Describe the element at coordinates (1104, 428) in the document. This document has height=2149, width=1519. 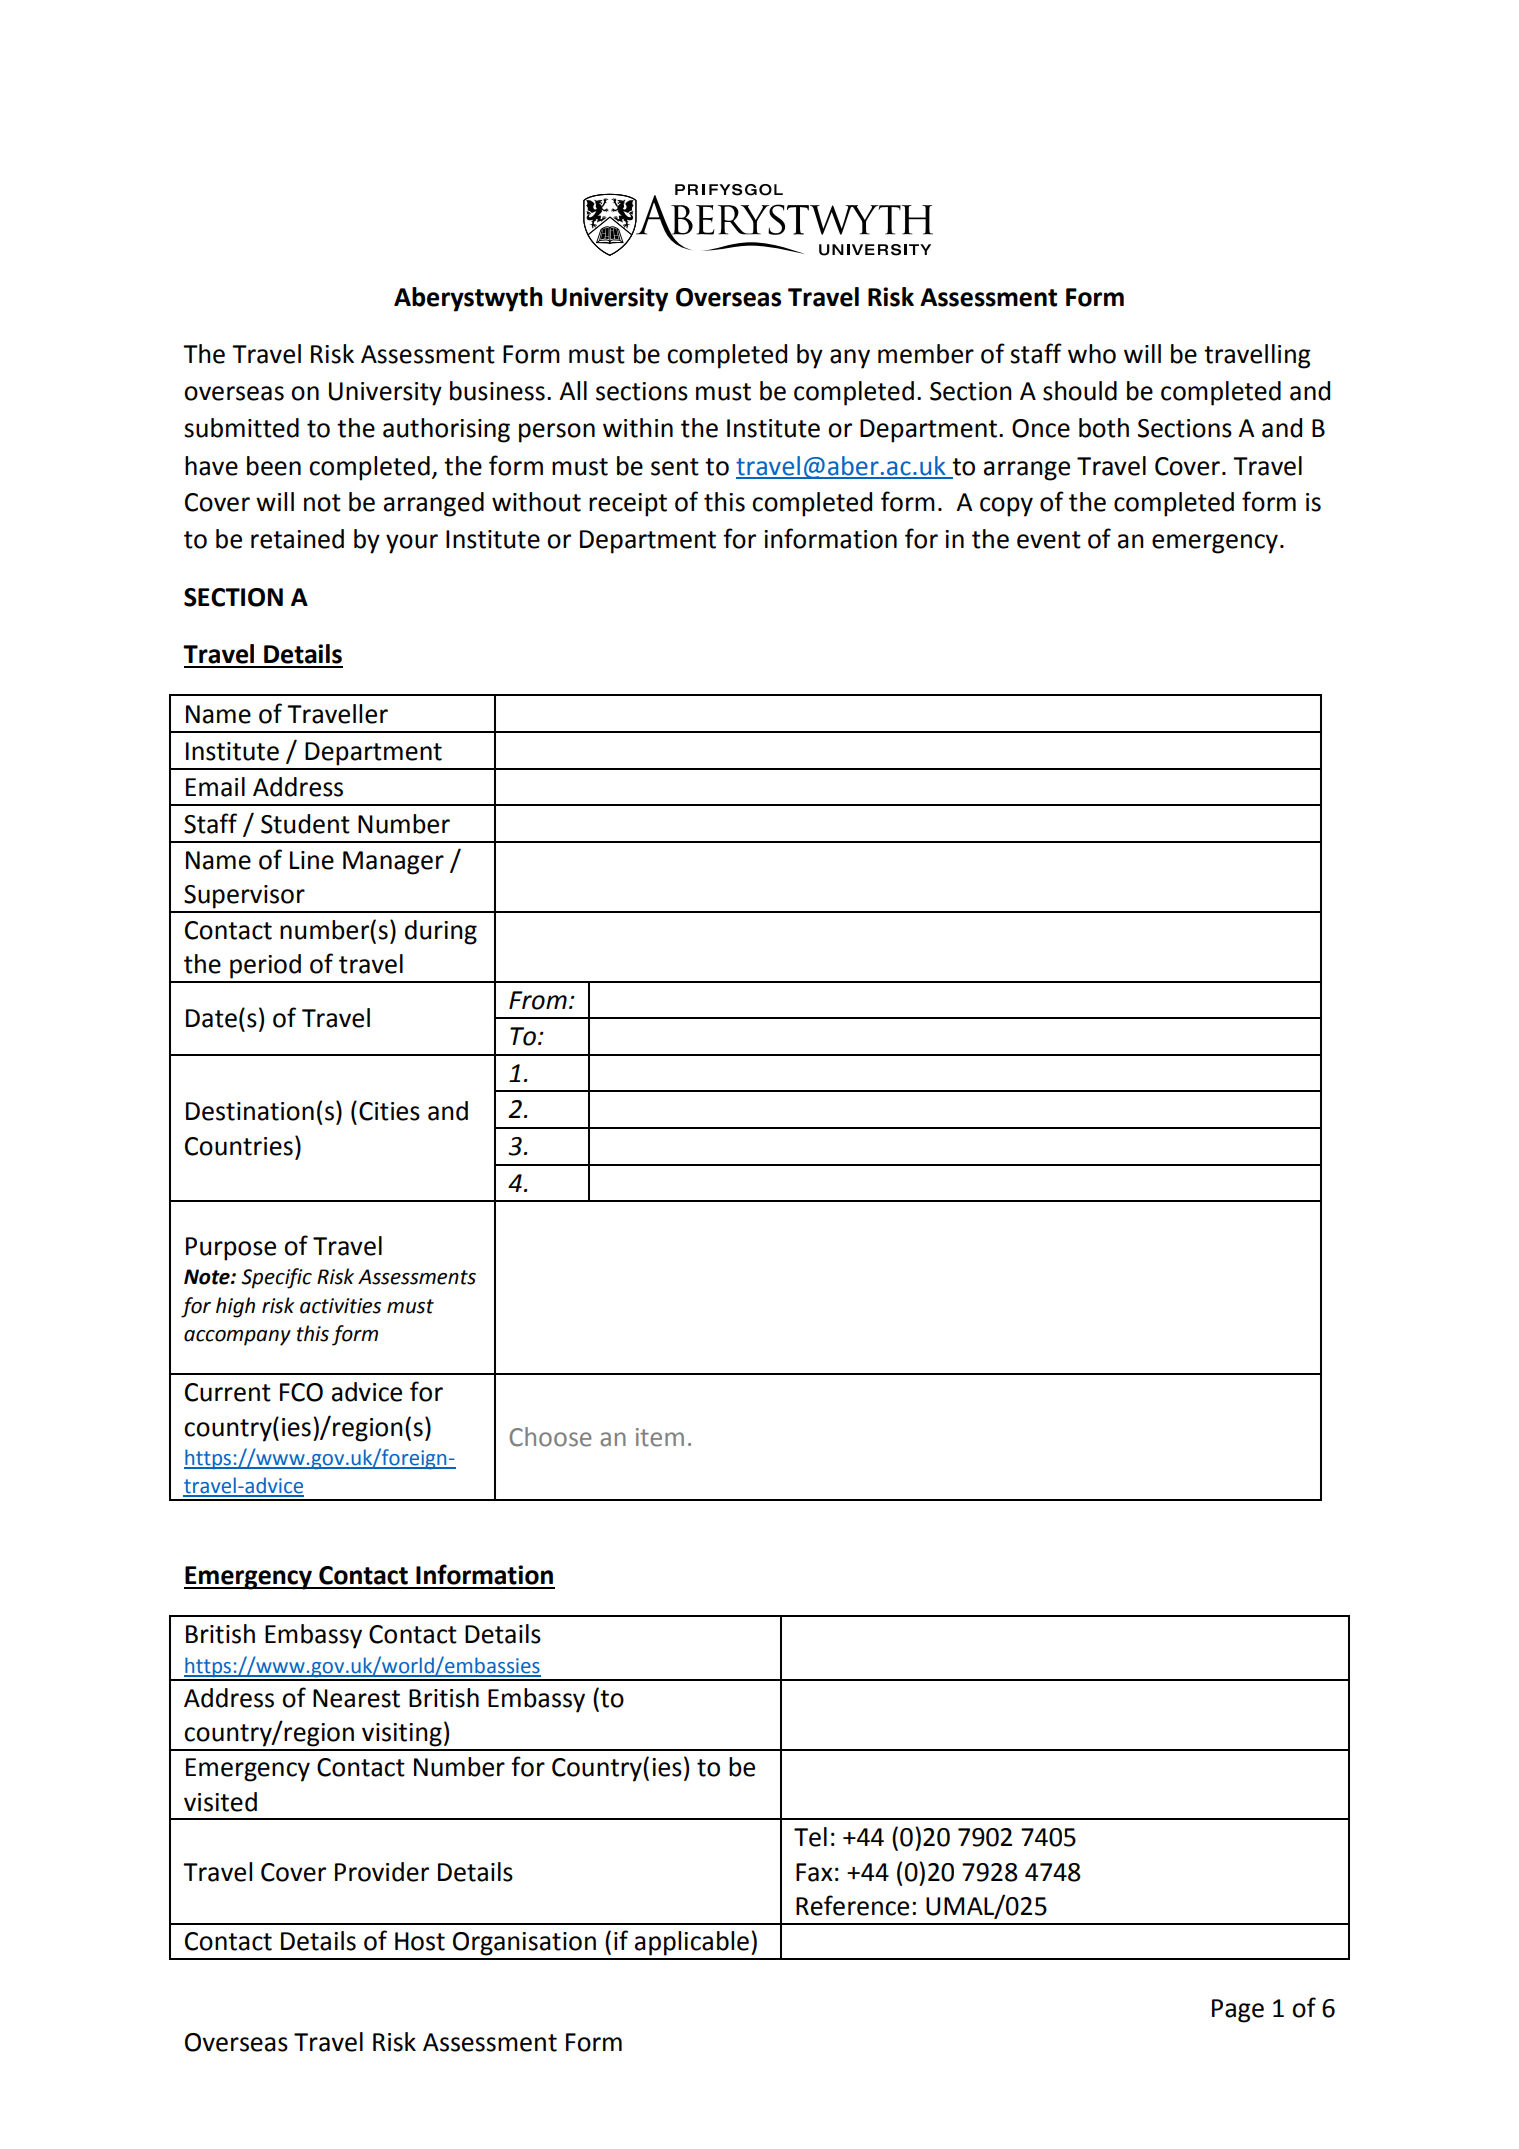
I see `both` at that location.
